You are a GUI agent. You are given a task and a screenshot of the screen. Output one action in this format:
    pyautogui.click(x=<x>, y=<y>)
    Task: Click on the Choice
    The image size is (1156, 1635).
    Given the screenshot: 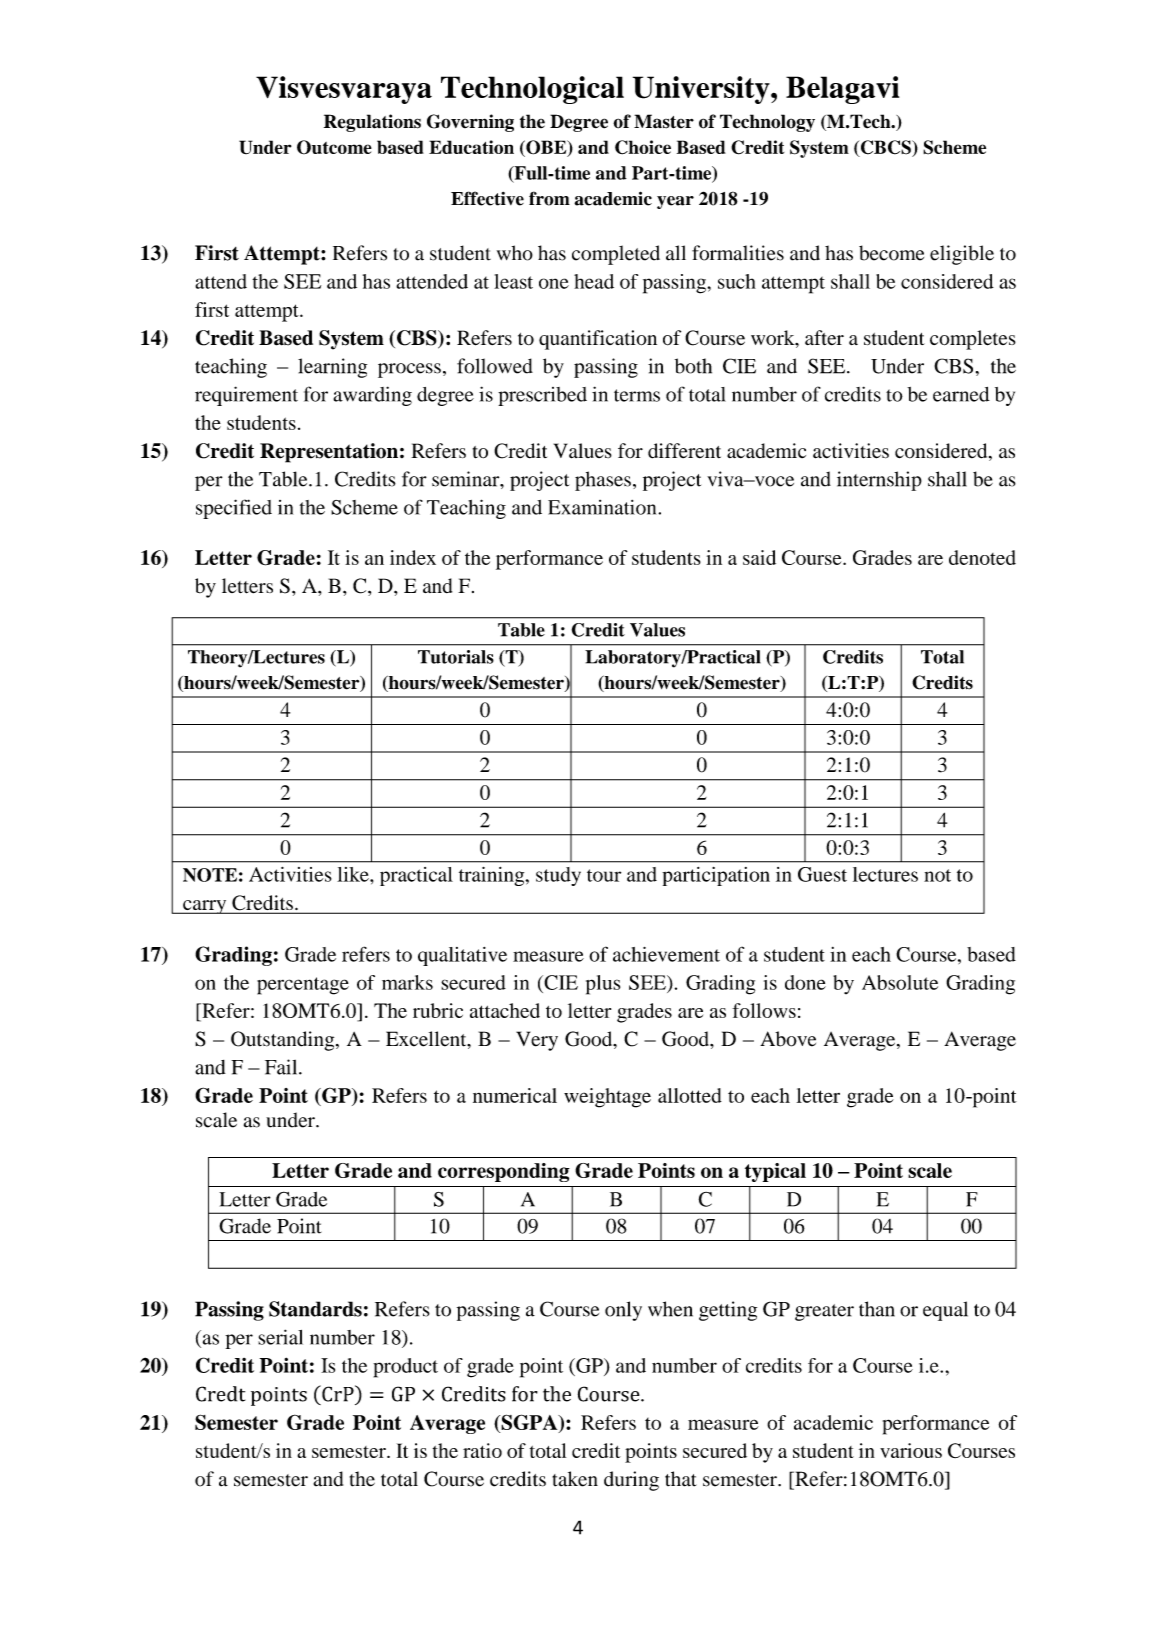 What is the action you would take?
    pyautogui.click(x=643, y=147)
